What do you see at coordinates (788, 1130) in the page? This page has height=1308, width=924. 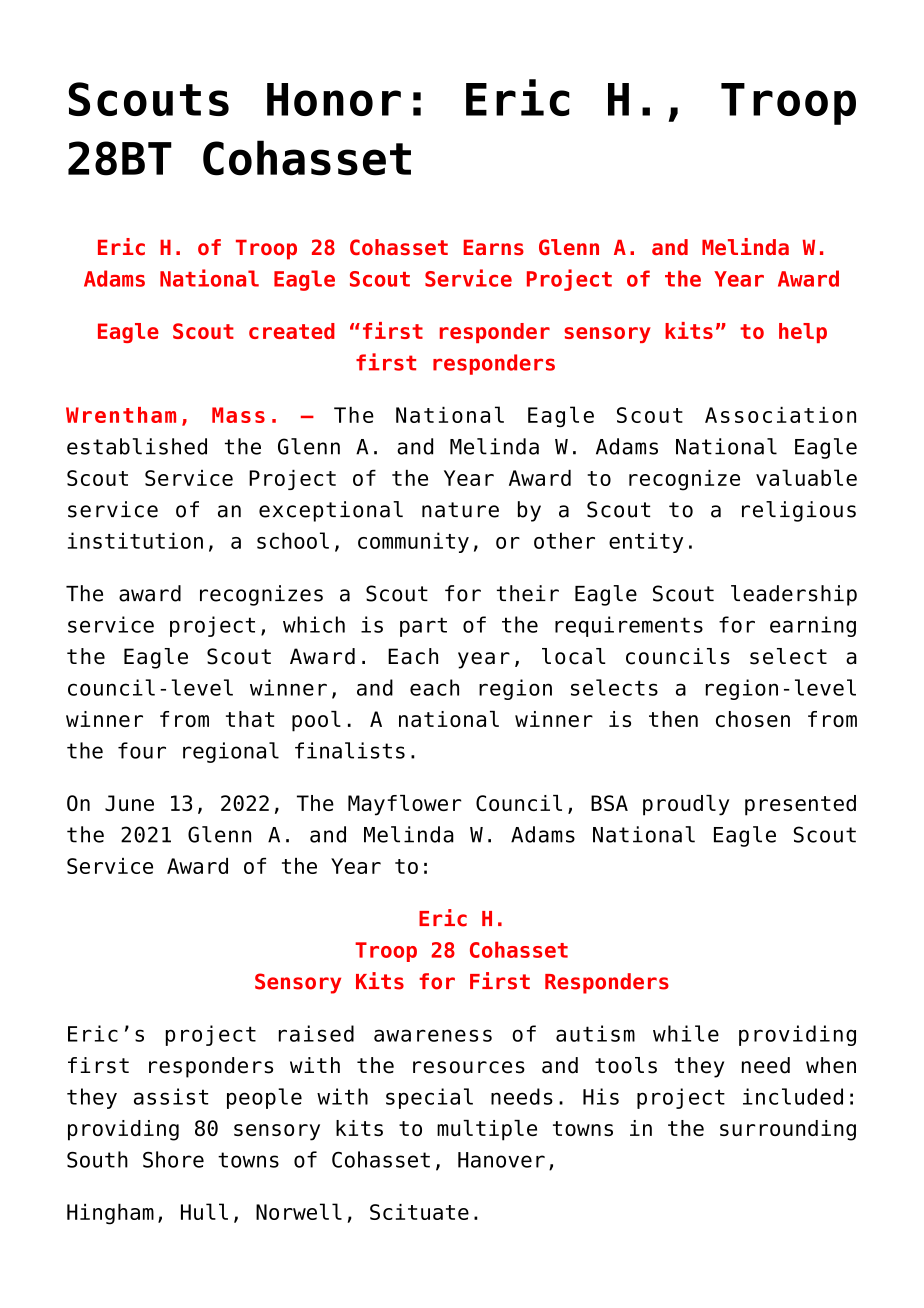 I see `surrounding` at bounding box center [788, 1130].
